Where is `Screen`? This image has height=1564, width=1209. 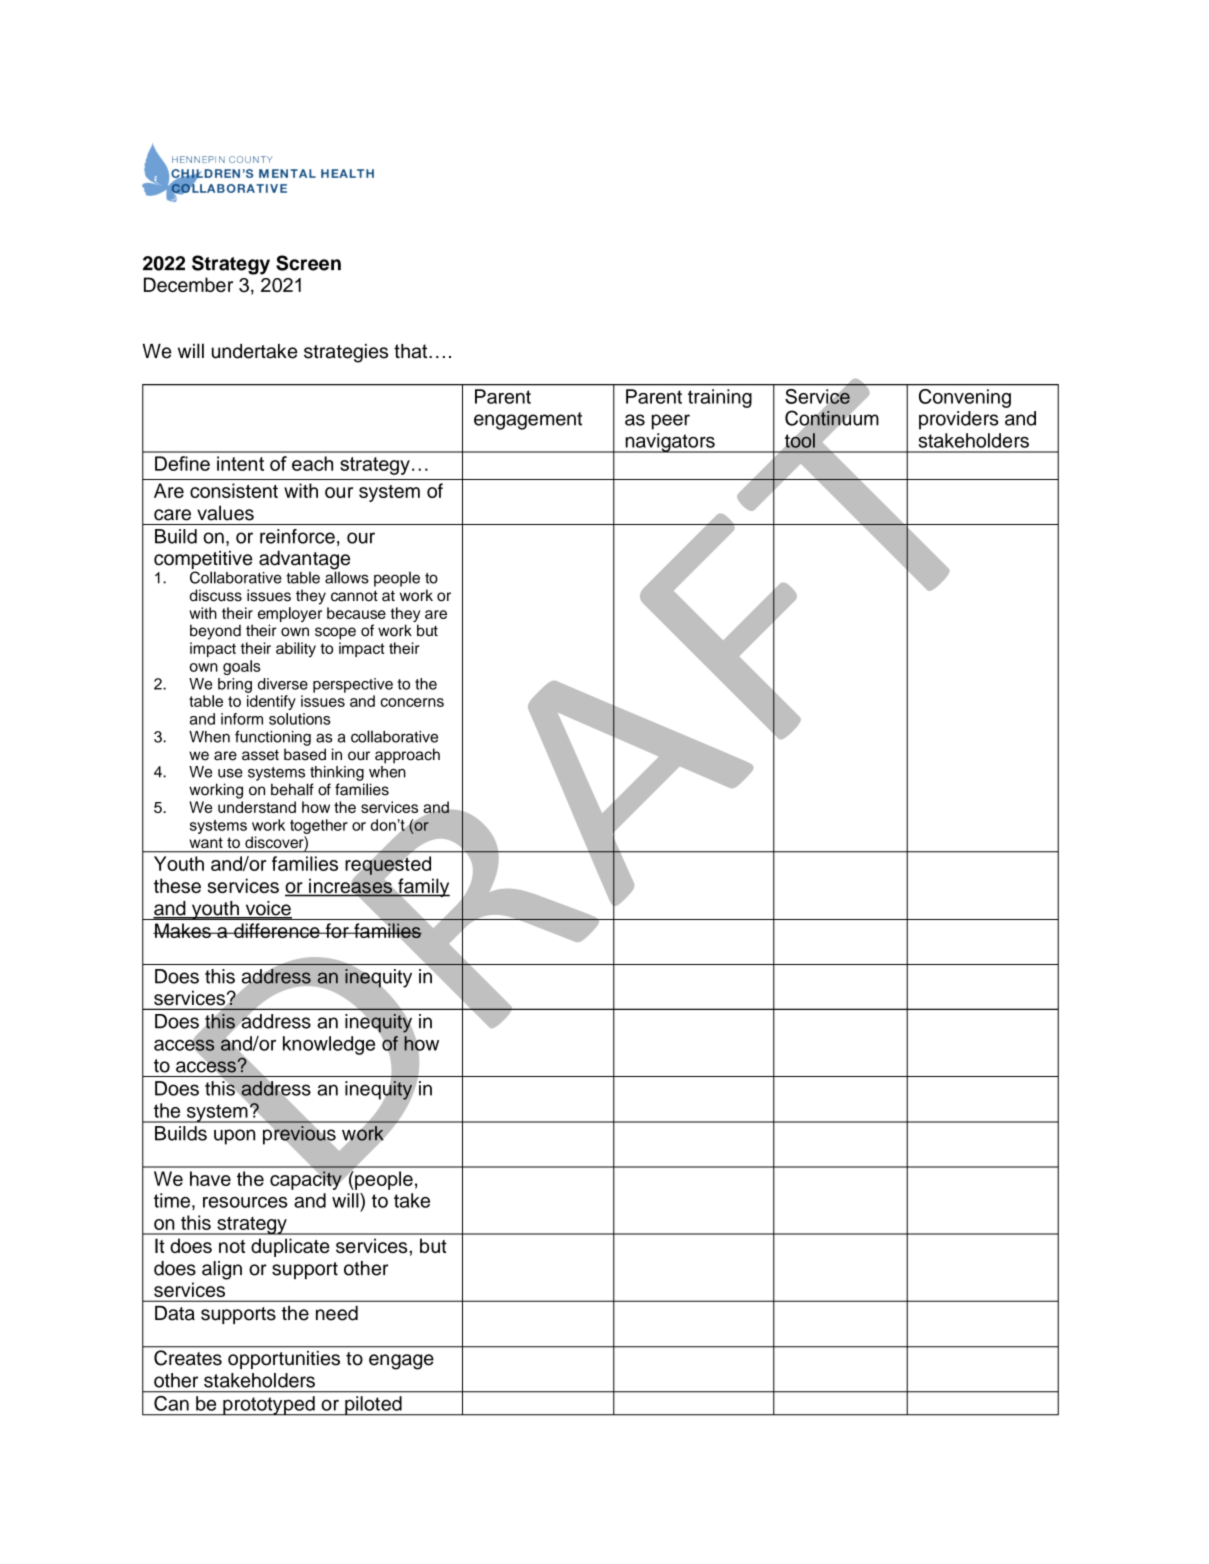
Screen is located at coordinates (308, 263).
